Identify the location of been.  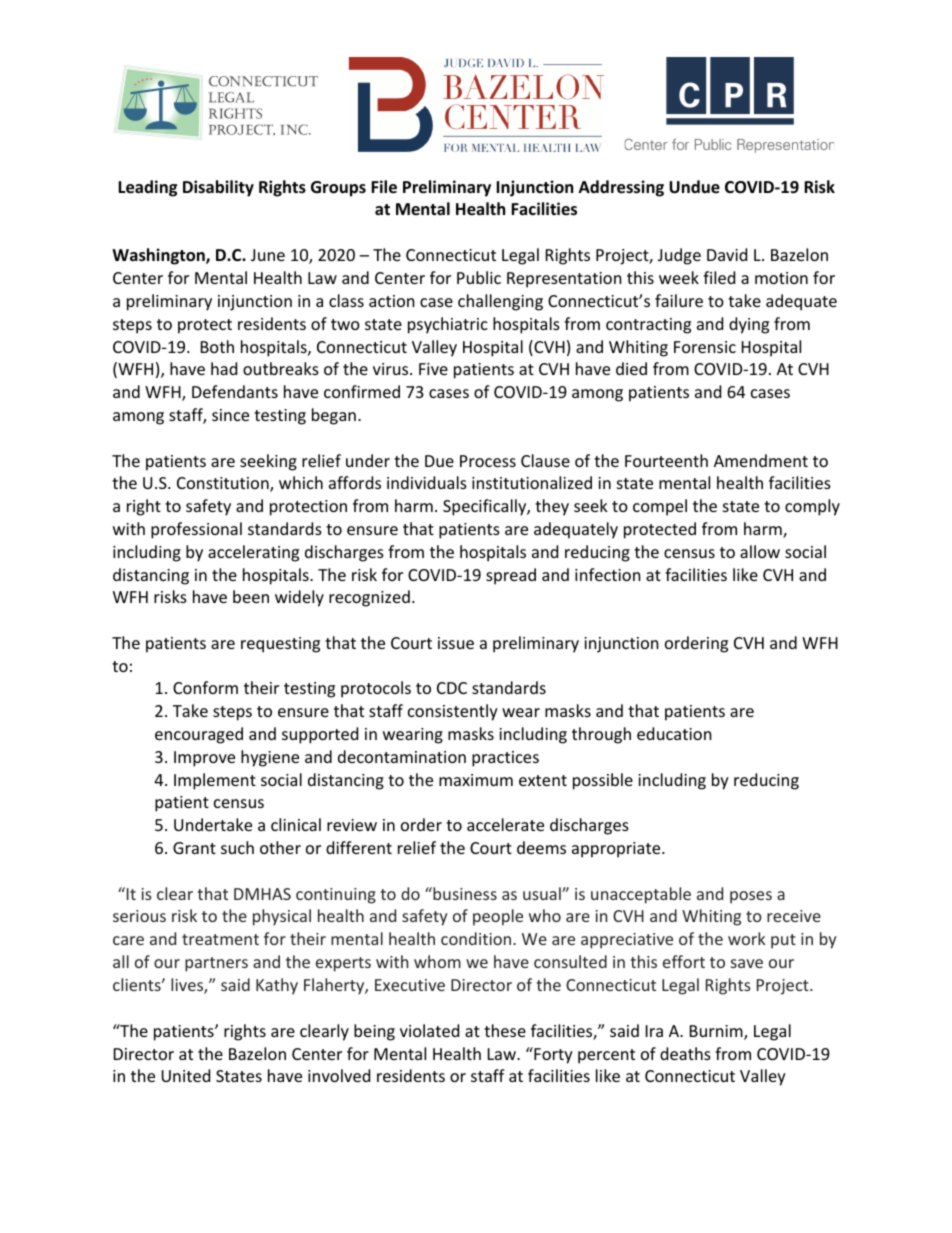
(251, 596).
